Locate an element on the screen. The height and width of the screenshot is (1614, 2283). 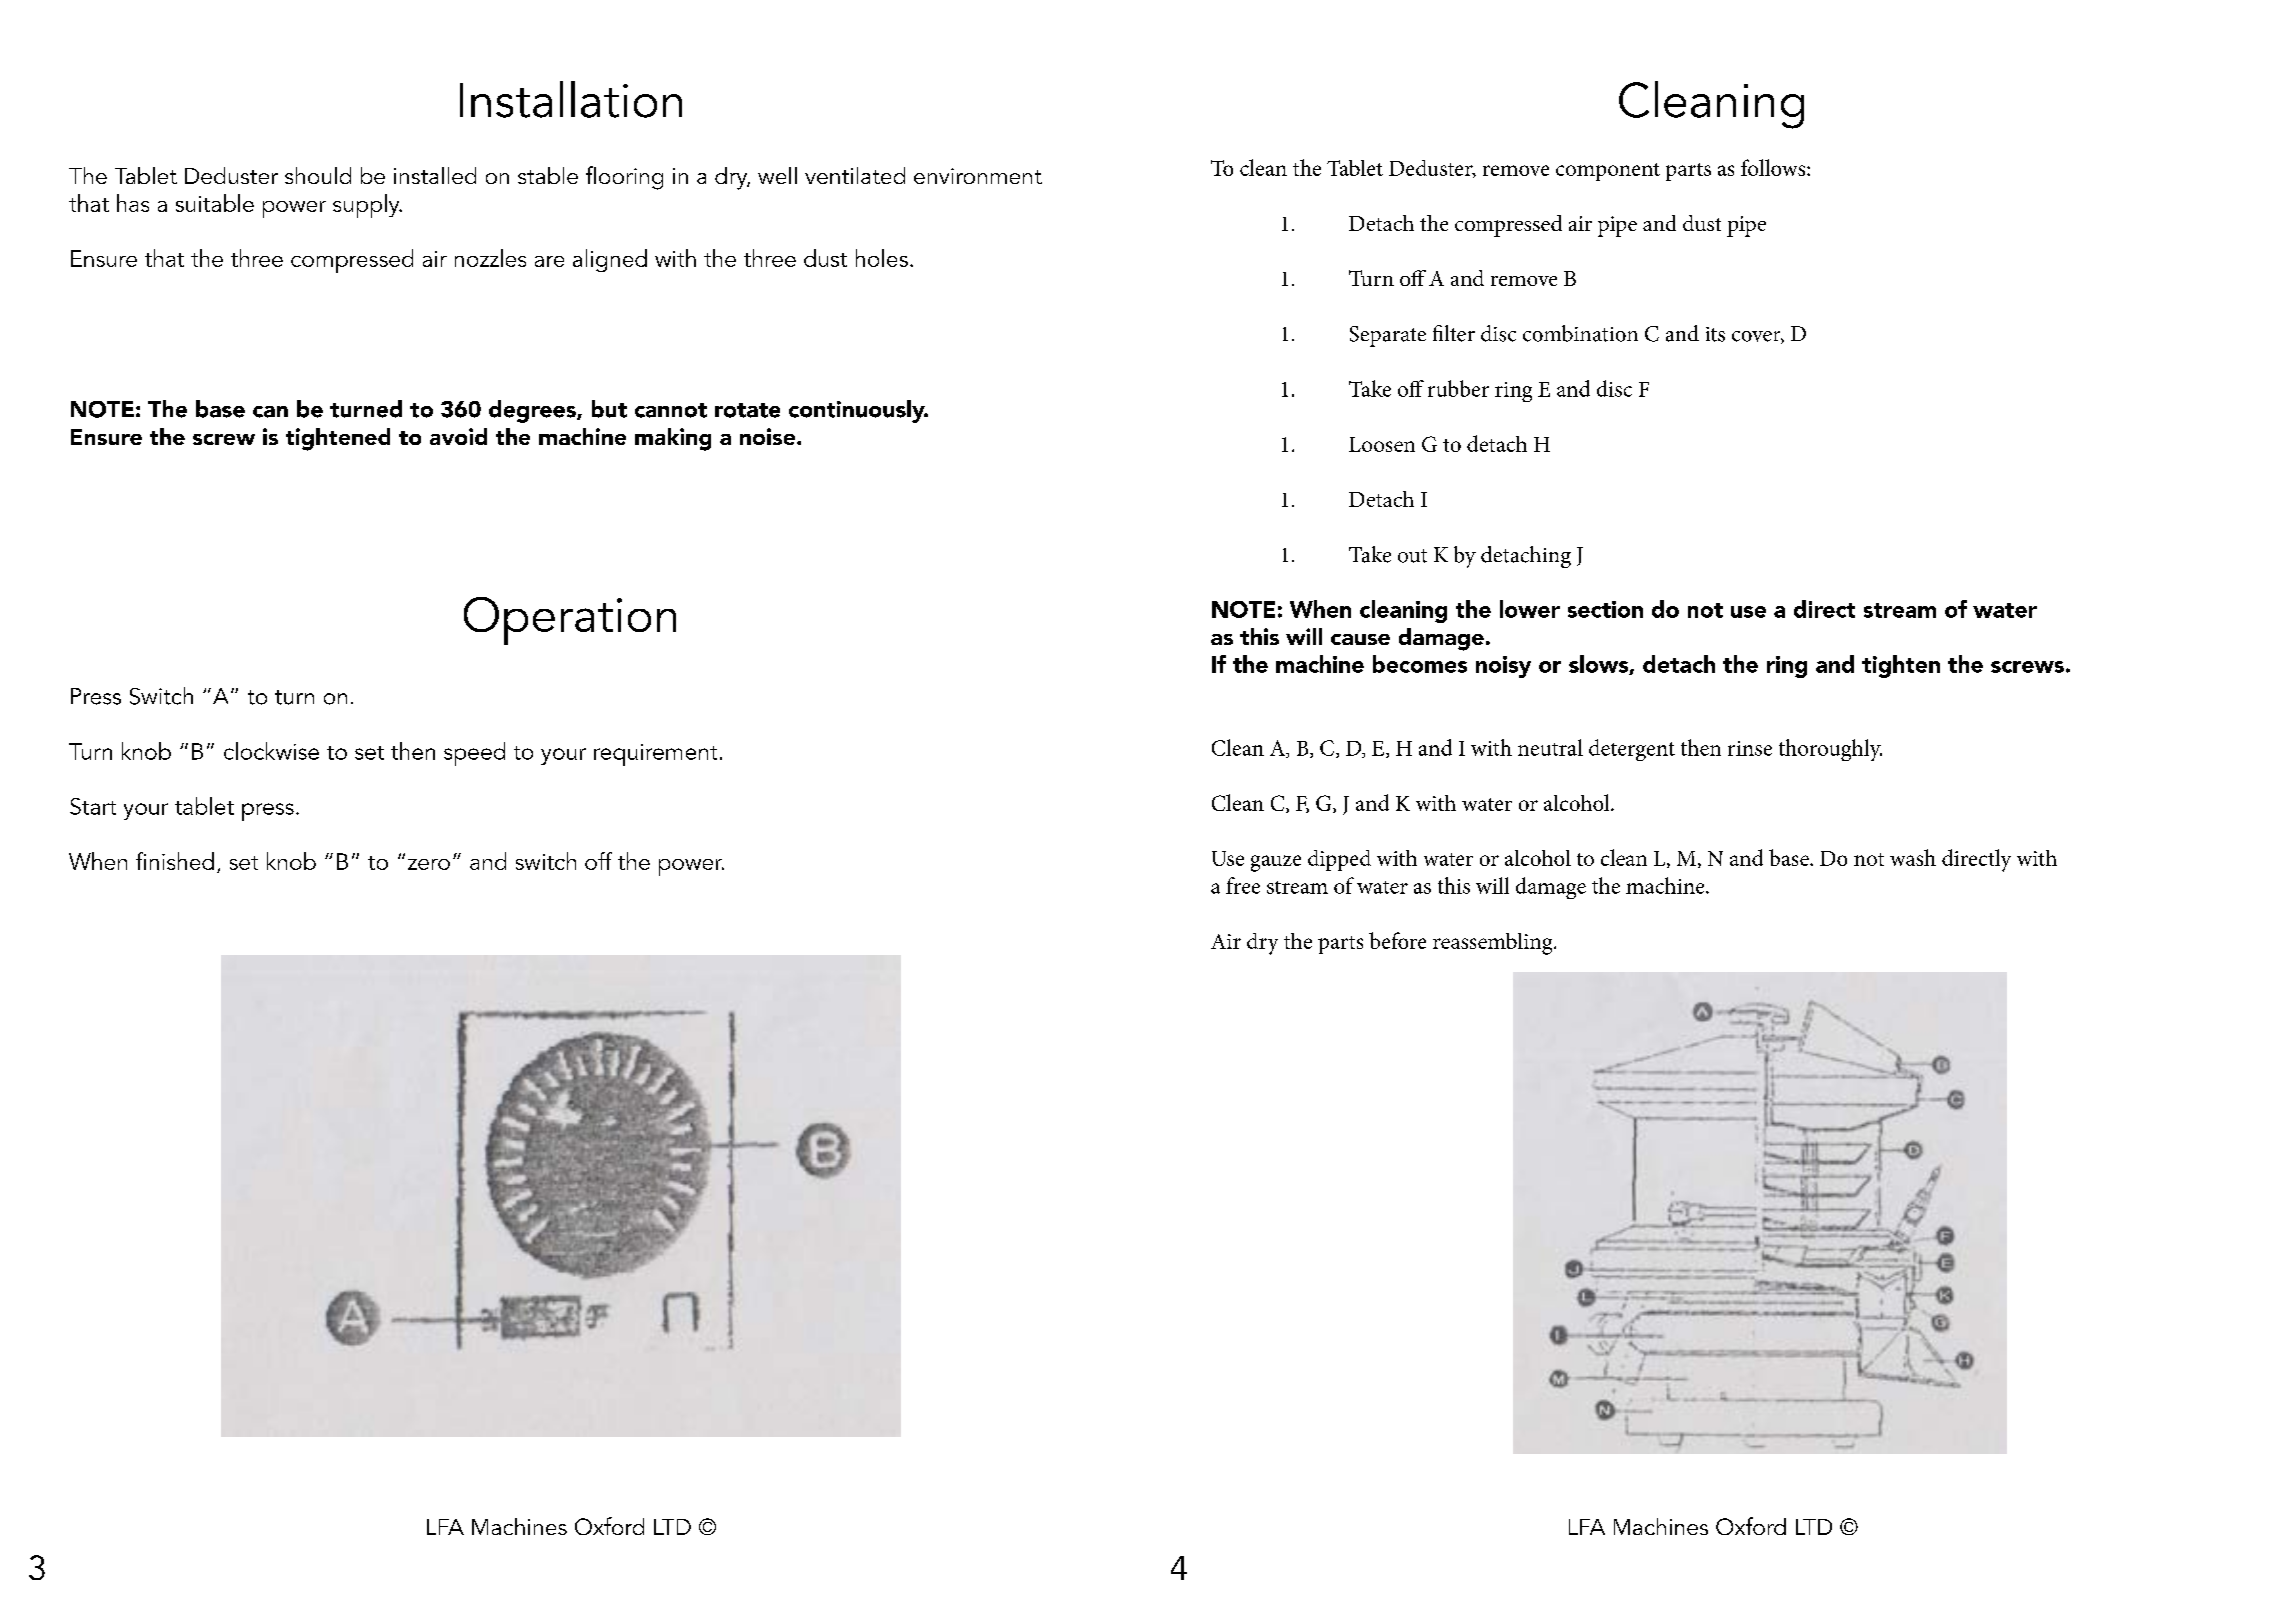
out is located at coordinates (1412, 556).
